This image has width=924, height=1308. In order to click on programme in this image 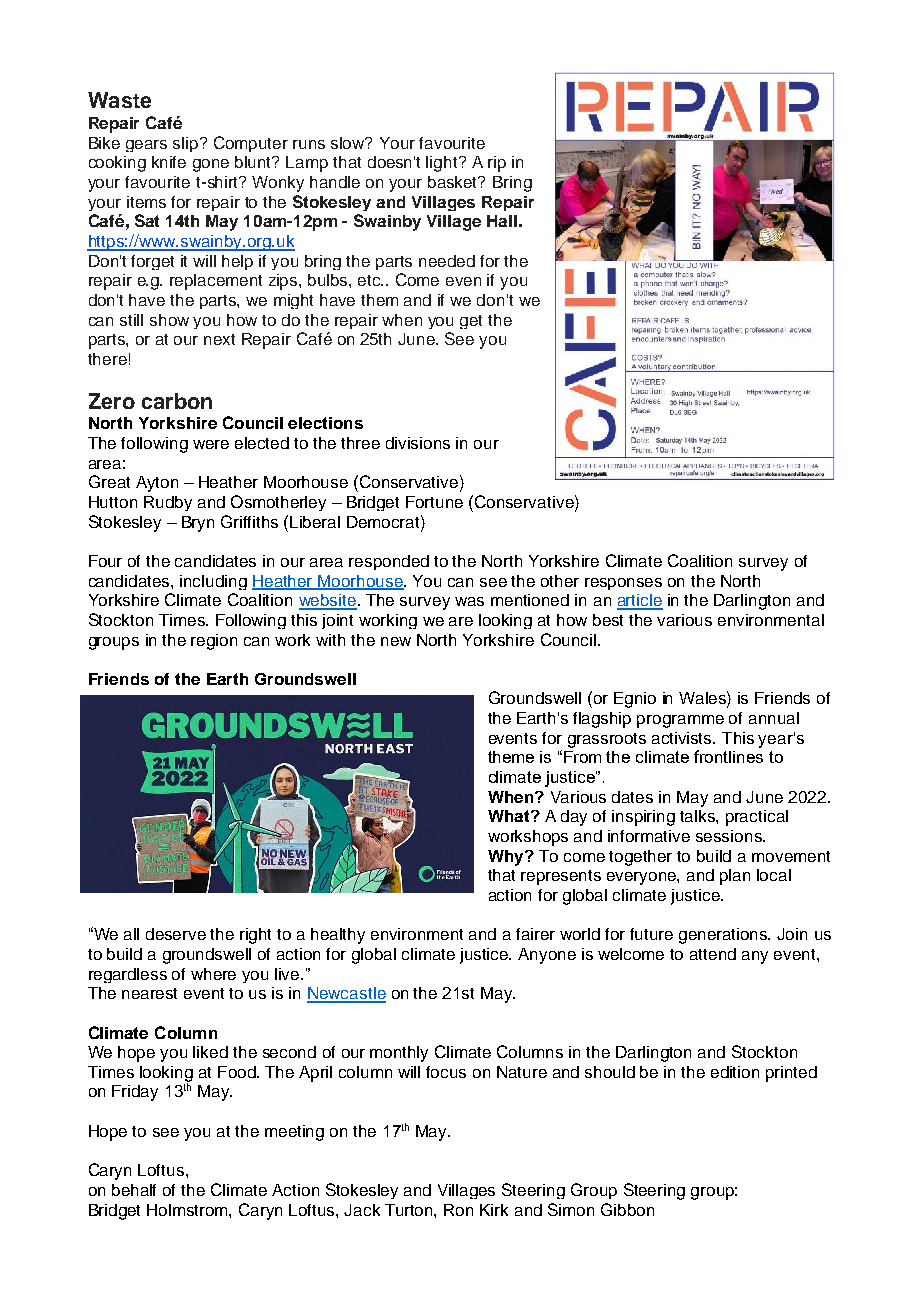, I will do `click(680, 721)`.
